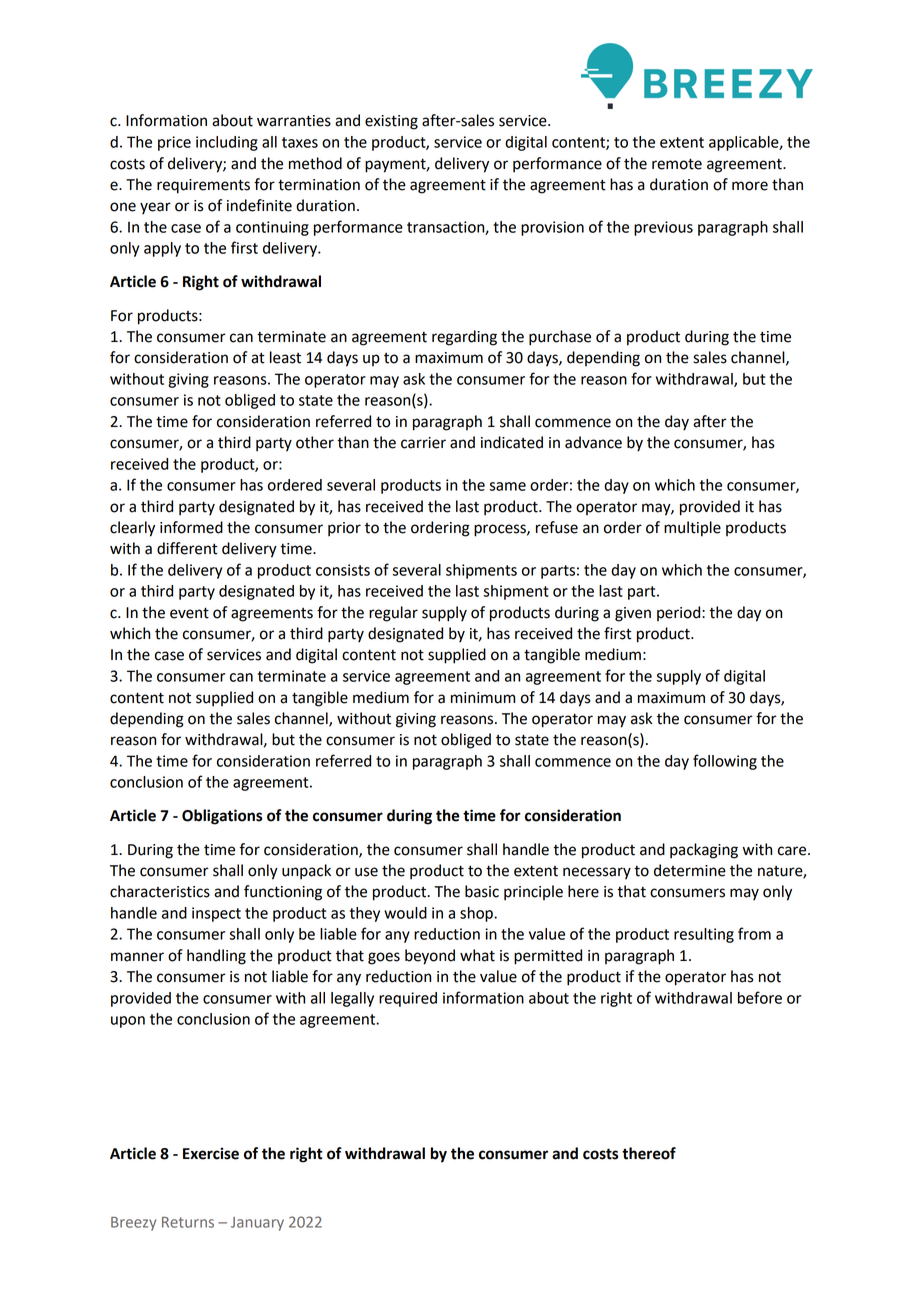 The width and height of the screenshot is (924, 1308). What do you see at coordinates (692, 529) in the screenshot?
I see `multiple` at bounding box center [692, 529].
